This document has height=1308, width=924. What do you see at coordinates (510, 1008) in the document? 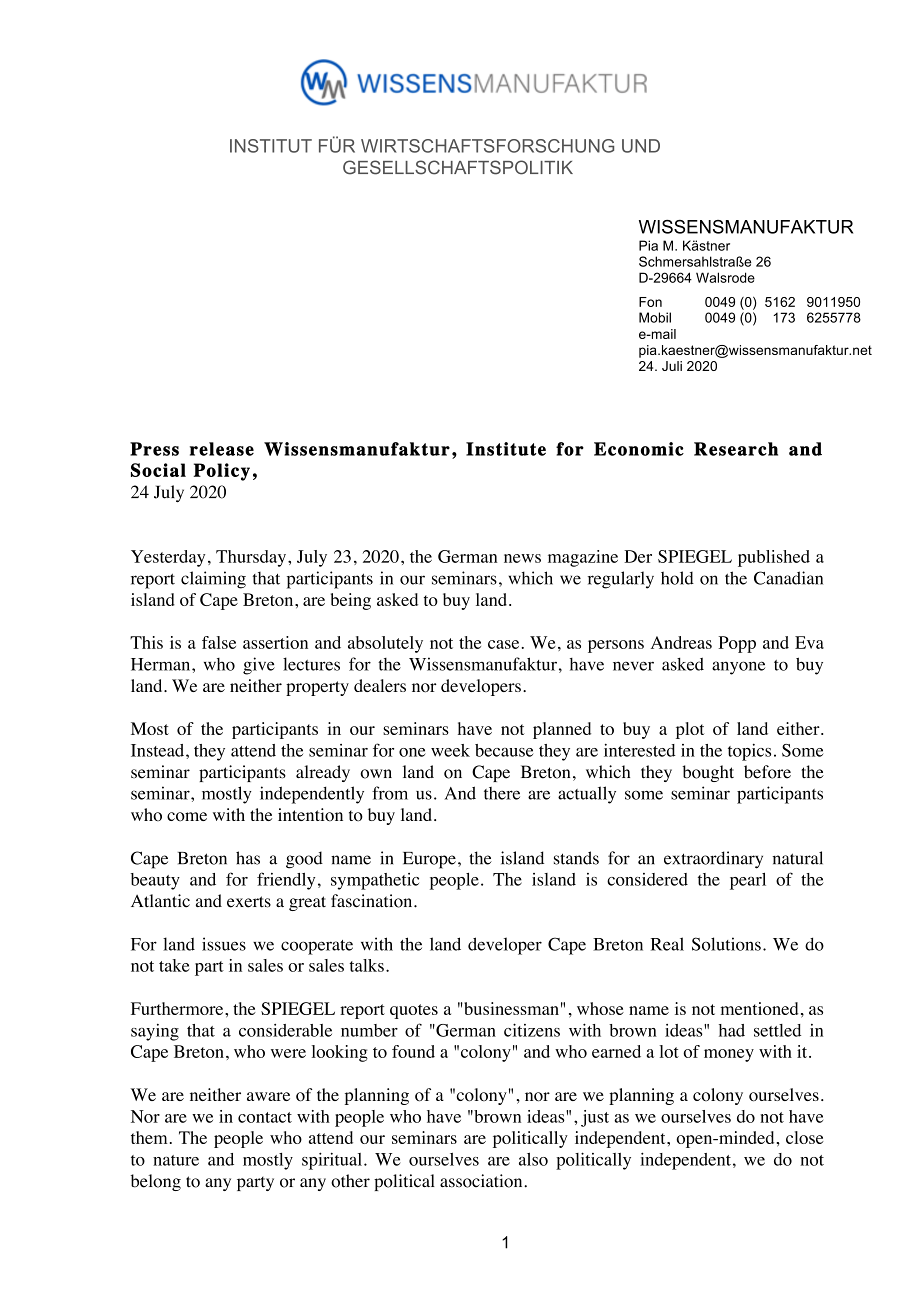
I see `businessman` at bounding box center [510, 1008].
